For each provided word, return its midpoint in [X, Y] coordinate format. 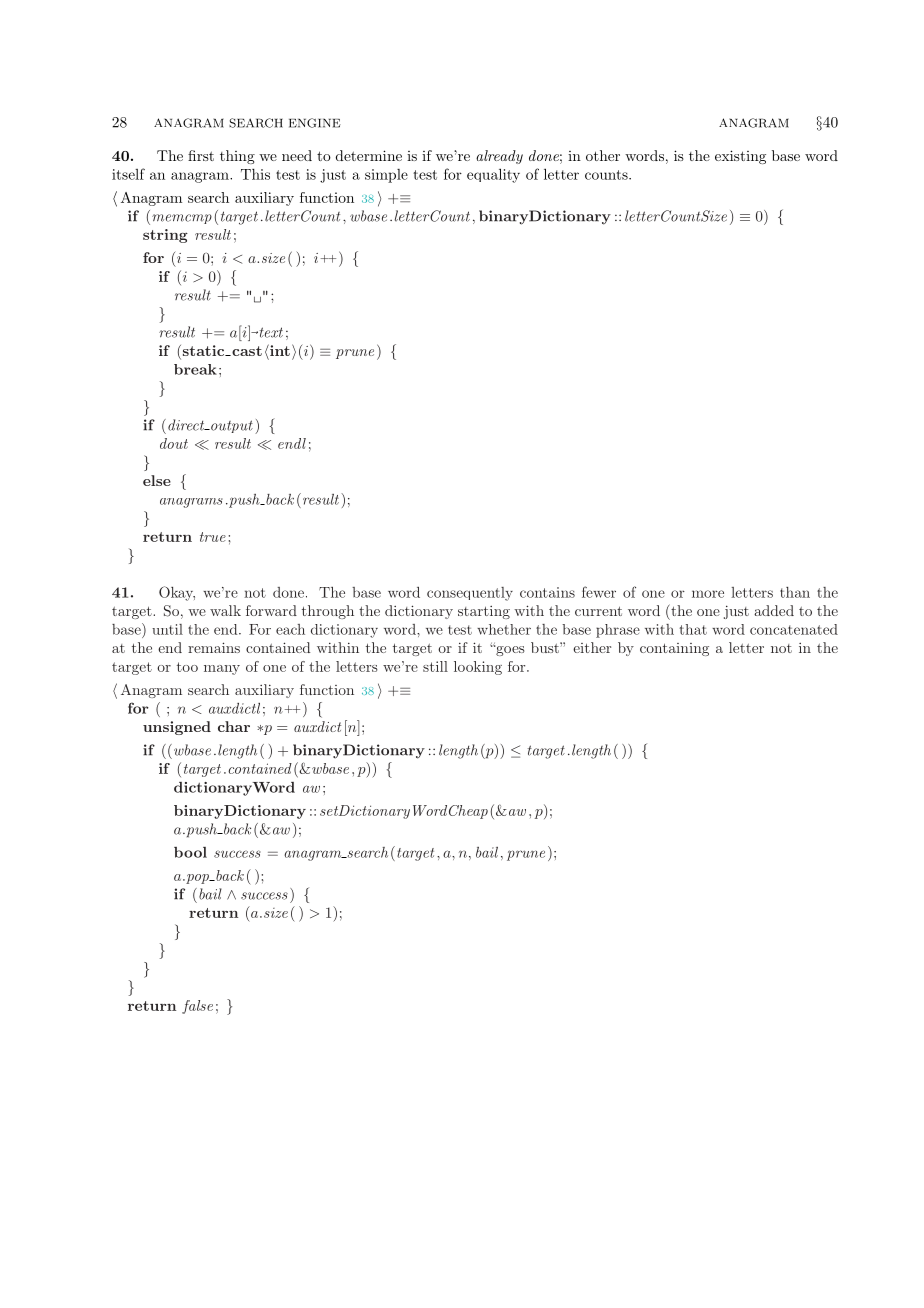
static [203, 350]
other [603, 155]
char [234, 726]
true [213, 537]
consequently [470, 594]
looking [478, 668]
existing [740, 157]
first [201, 155]
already [499, 157]
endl [292, 443]
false [197, 1007]
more [708, 594]
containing [674, 649]
